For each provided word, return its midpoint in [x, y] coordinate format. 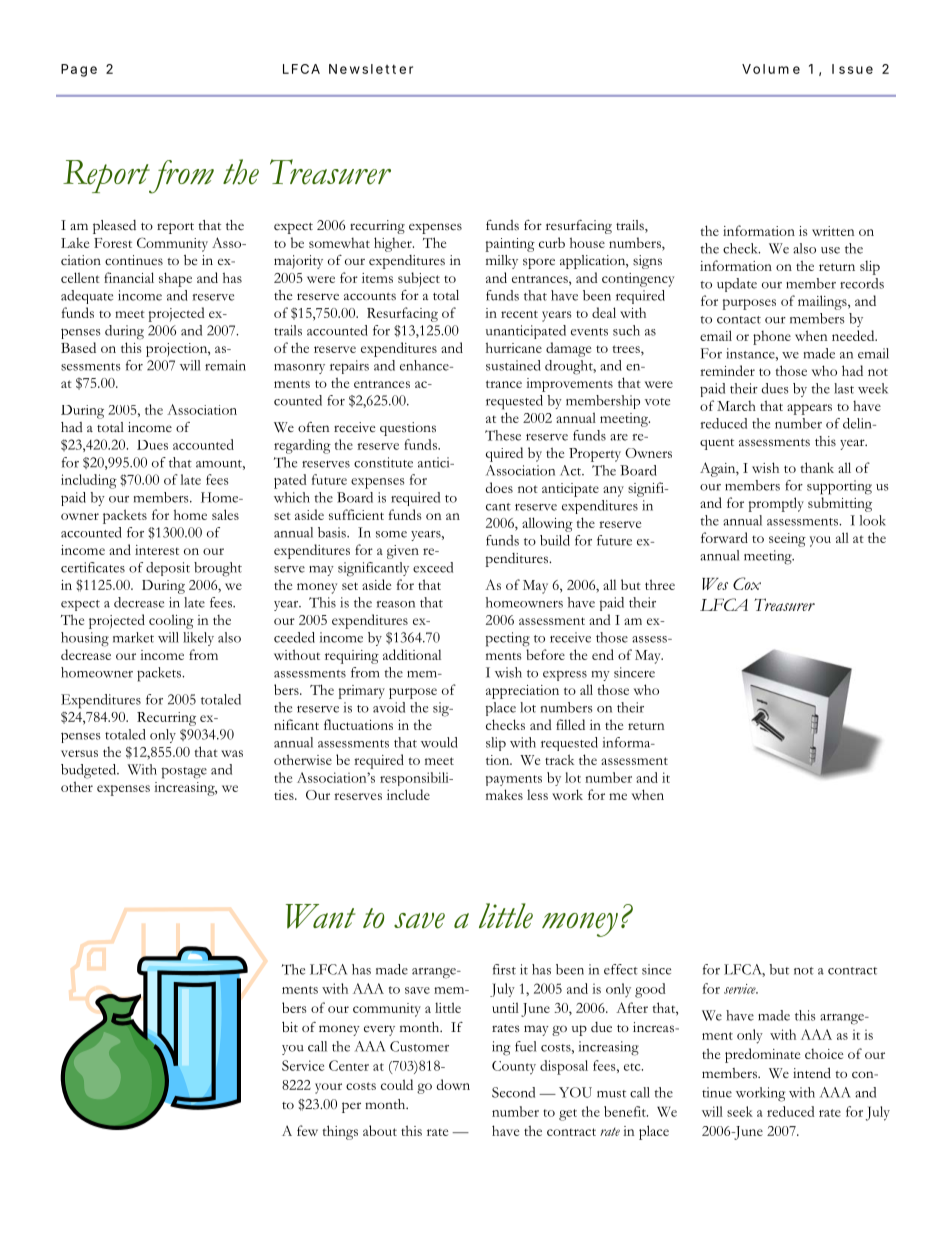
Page [79, 70]
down [453, 1084]
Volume [771, 69]
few [307, 1130]
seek [740, 1111]
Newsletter [371, 69]
